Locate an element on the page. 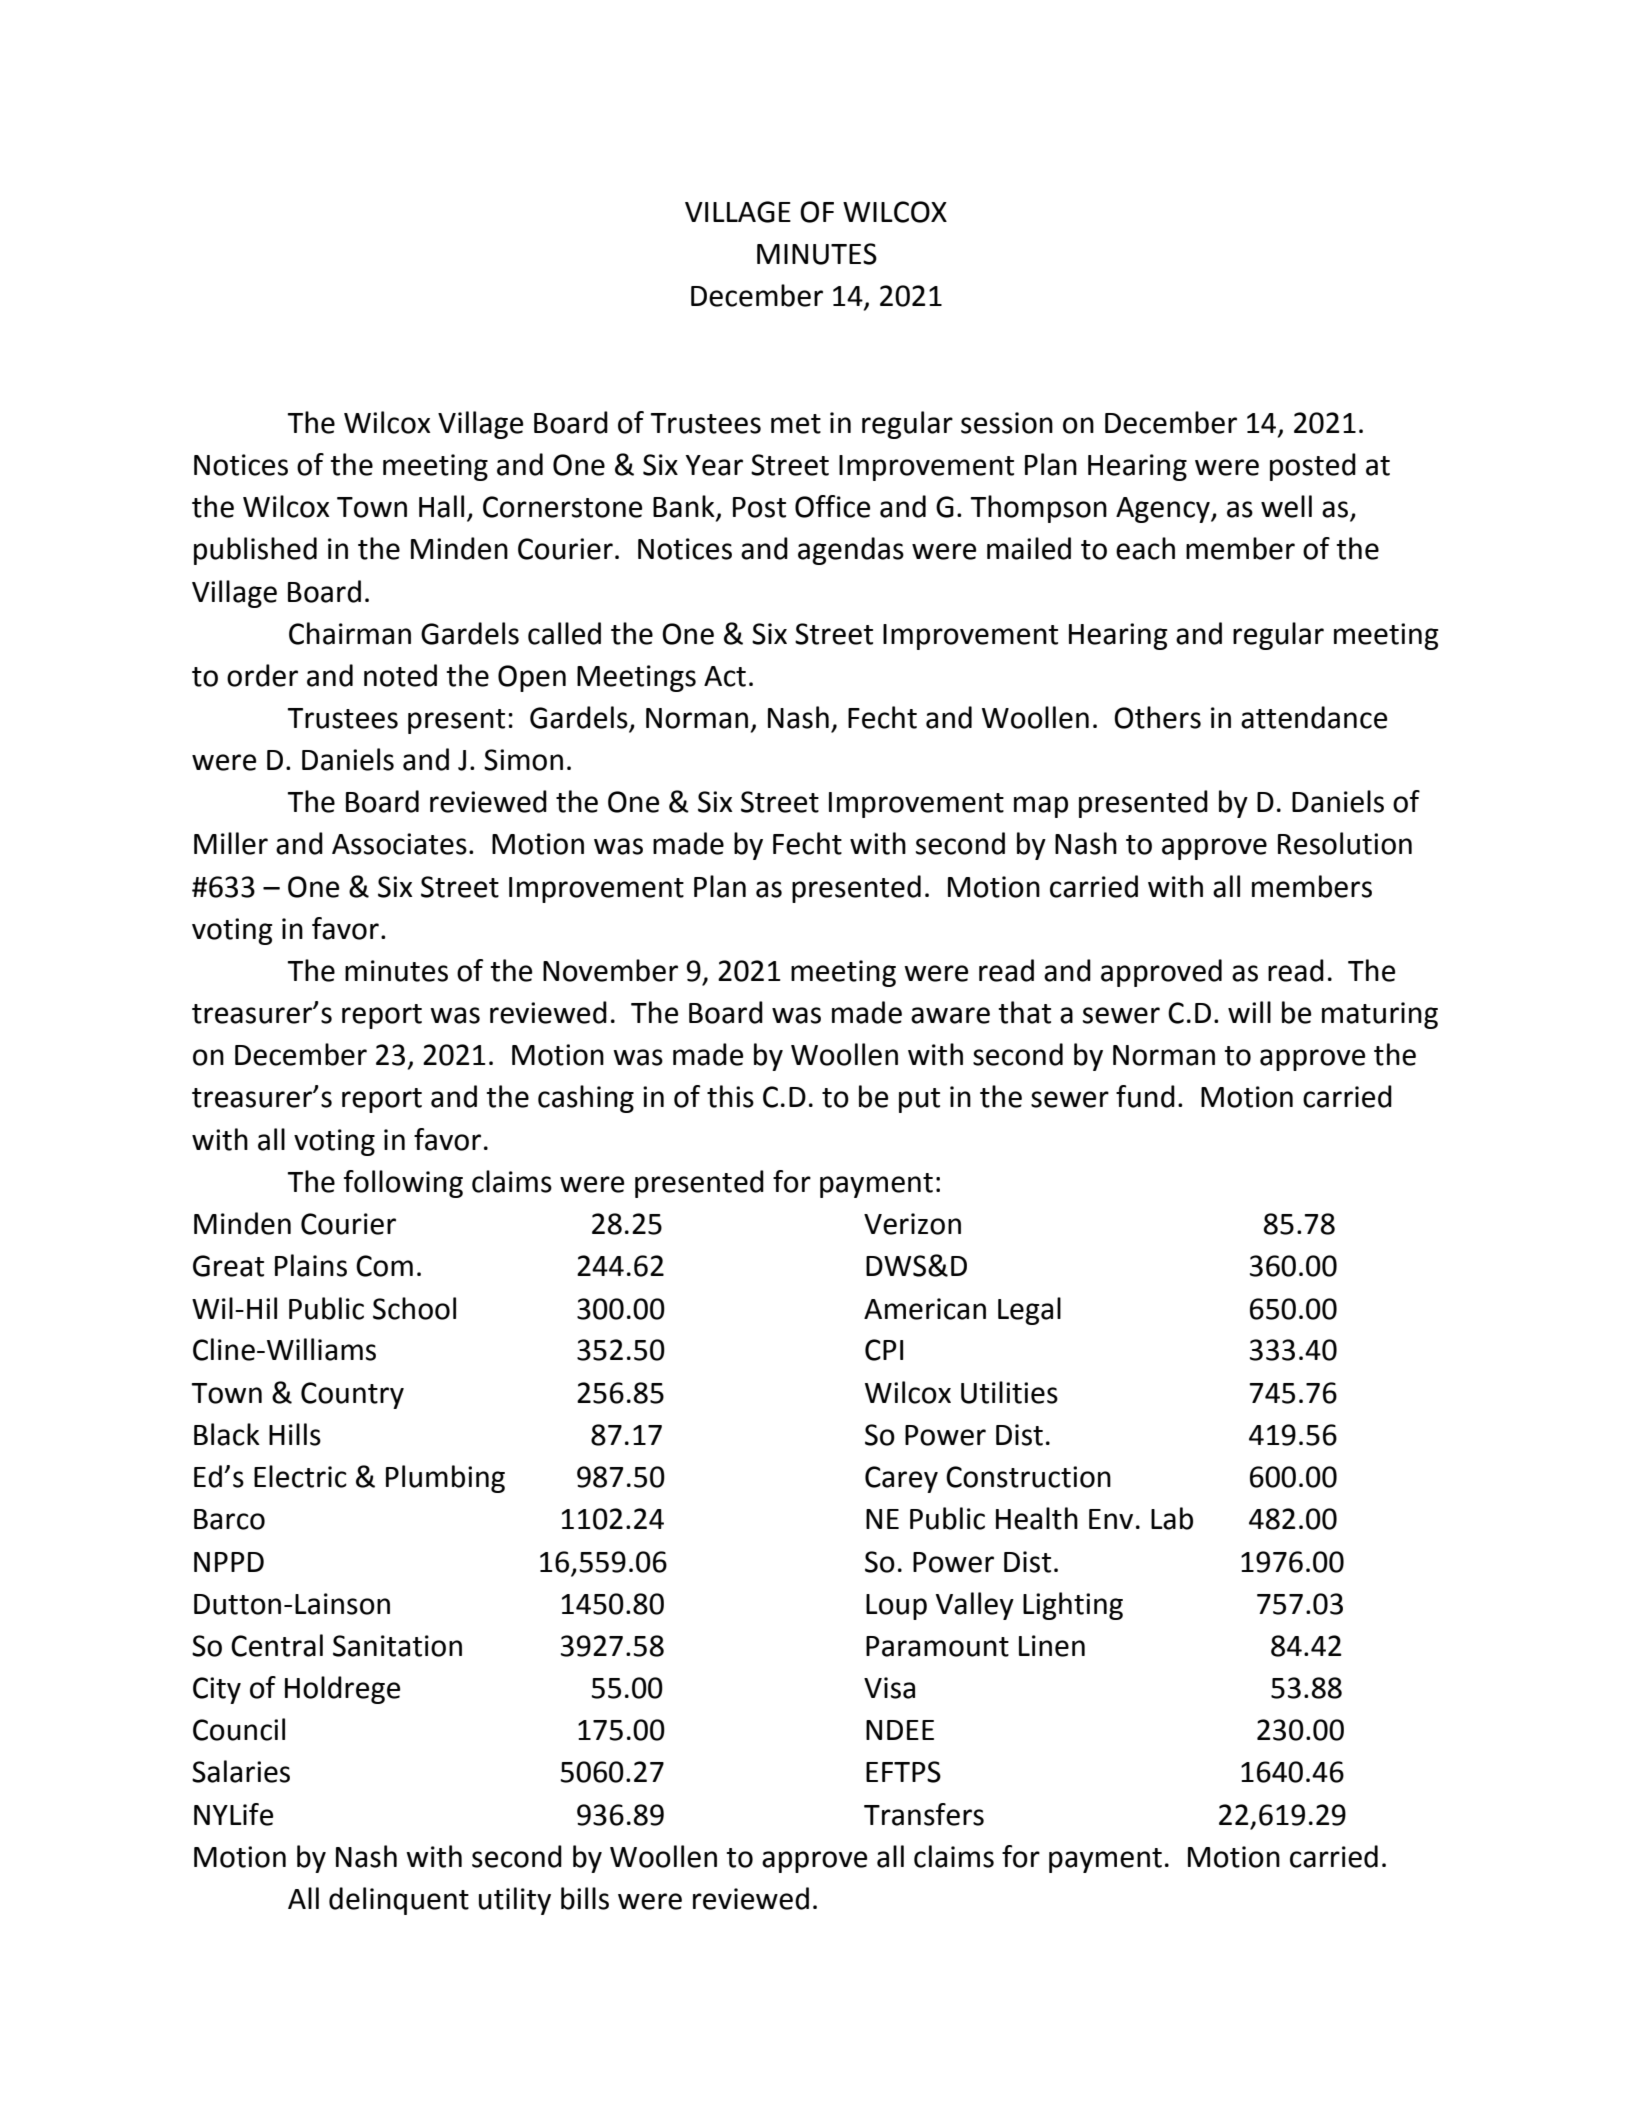  fund is located at coordinates (1145, 1096).
